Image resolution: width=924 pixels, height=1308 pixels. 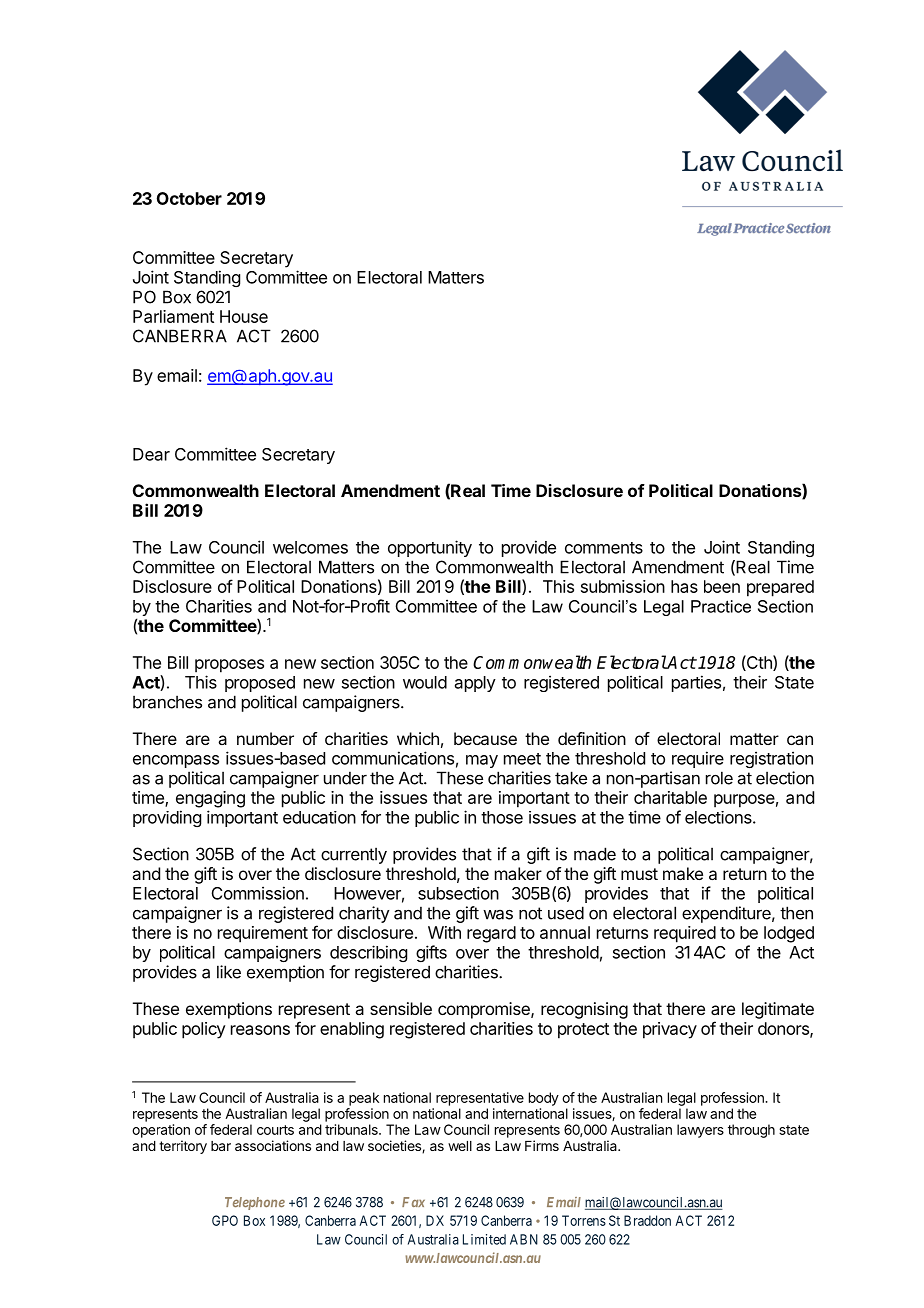 I want to click on number, so click(x=265, y=738).
